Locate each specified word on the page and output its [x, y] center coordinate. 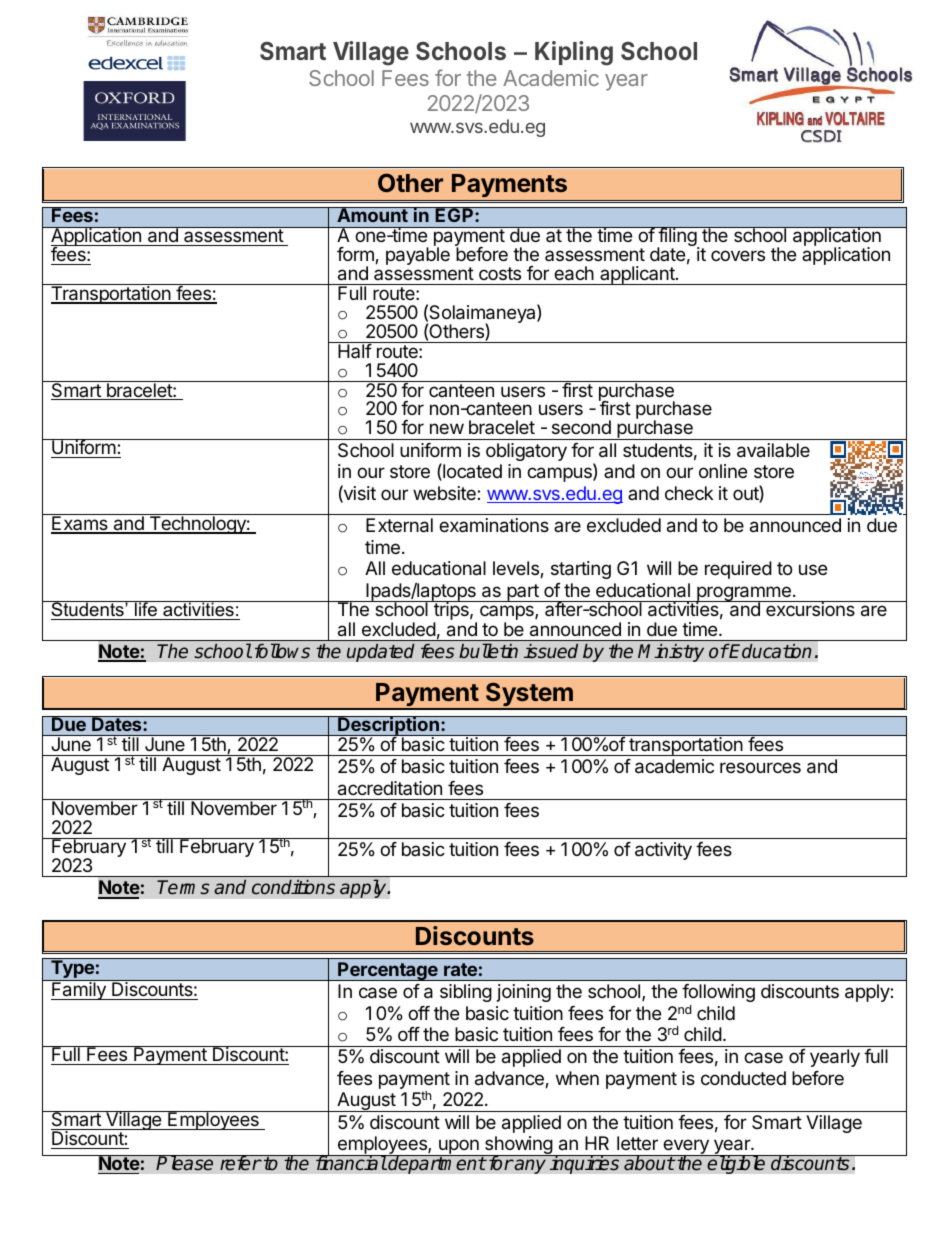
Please [185, 1163]
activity [663, 851]
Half [354, 350]
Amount [372, 215]
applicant [637, 275]
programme [744, 595]
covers [738, 255]
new [447, 428]
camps [508, 614]
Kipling [574, 53]
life [146, 610]
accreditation [390, 788]
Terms [183, 887]
